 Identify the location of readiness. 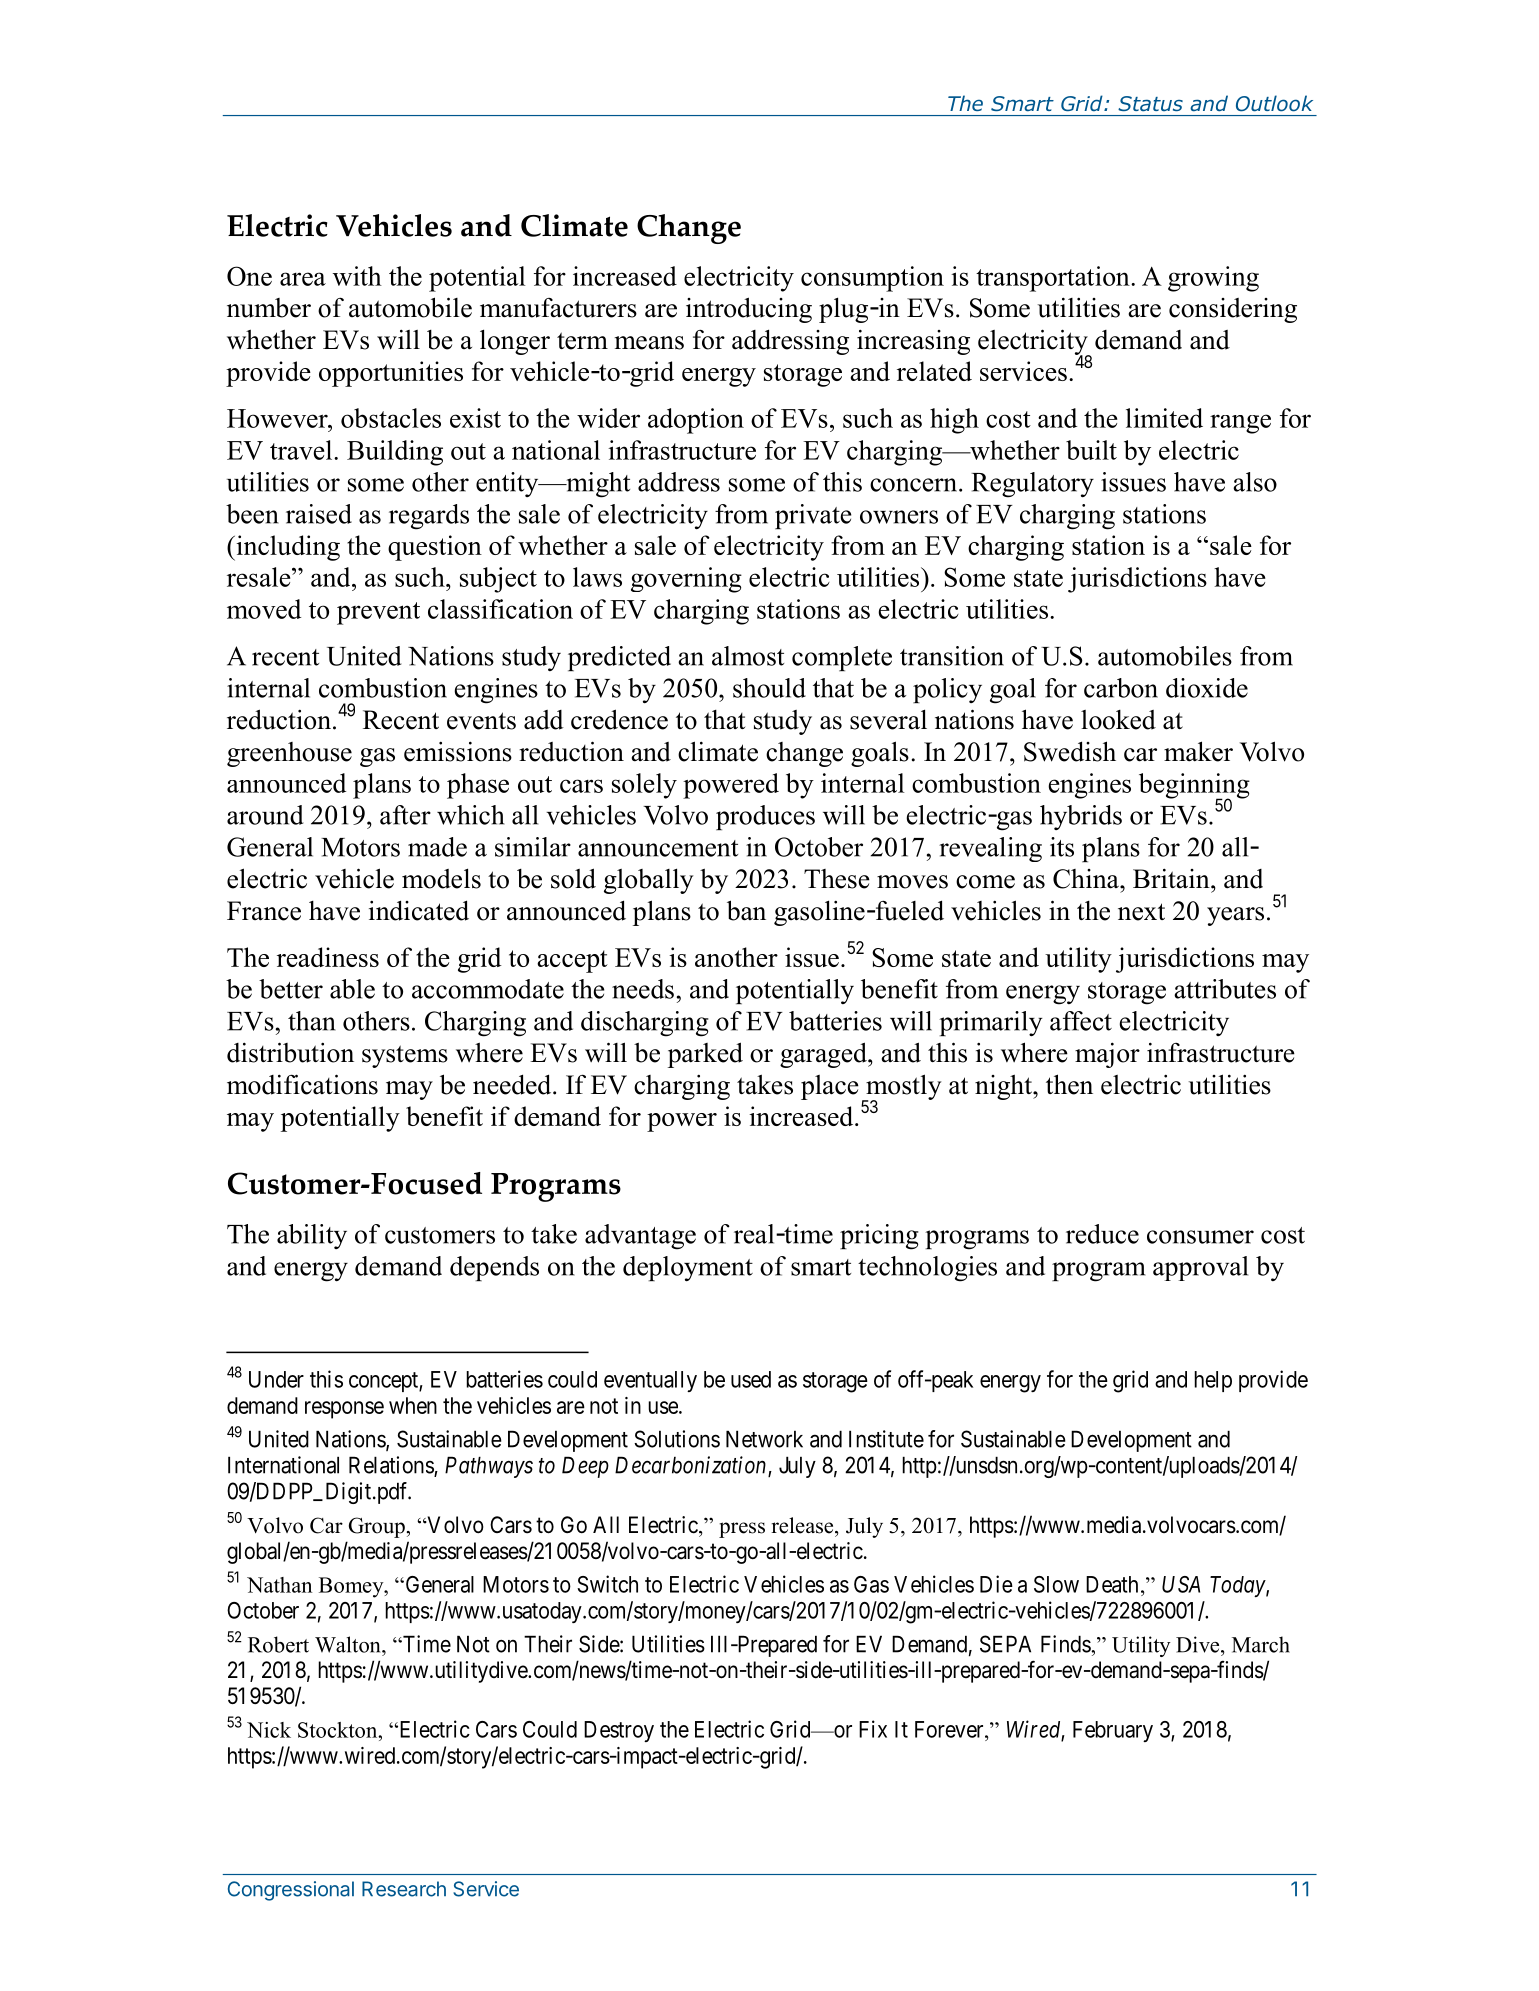
(328, 957).
